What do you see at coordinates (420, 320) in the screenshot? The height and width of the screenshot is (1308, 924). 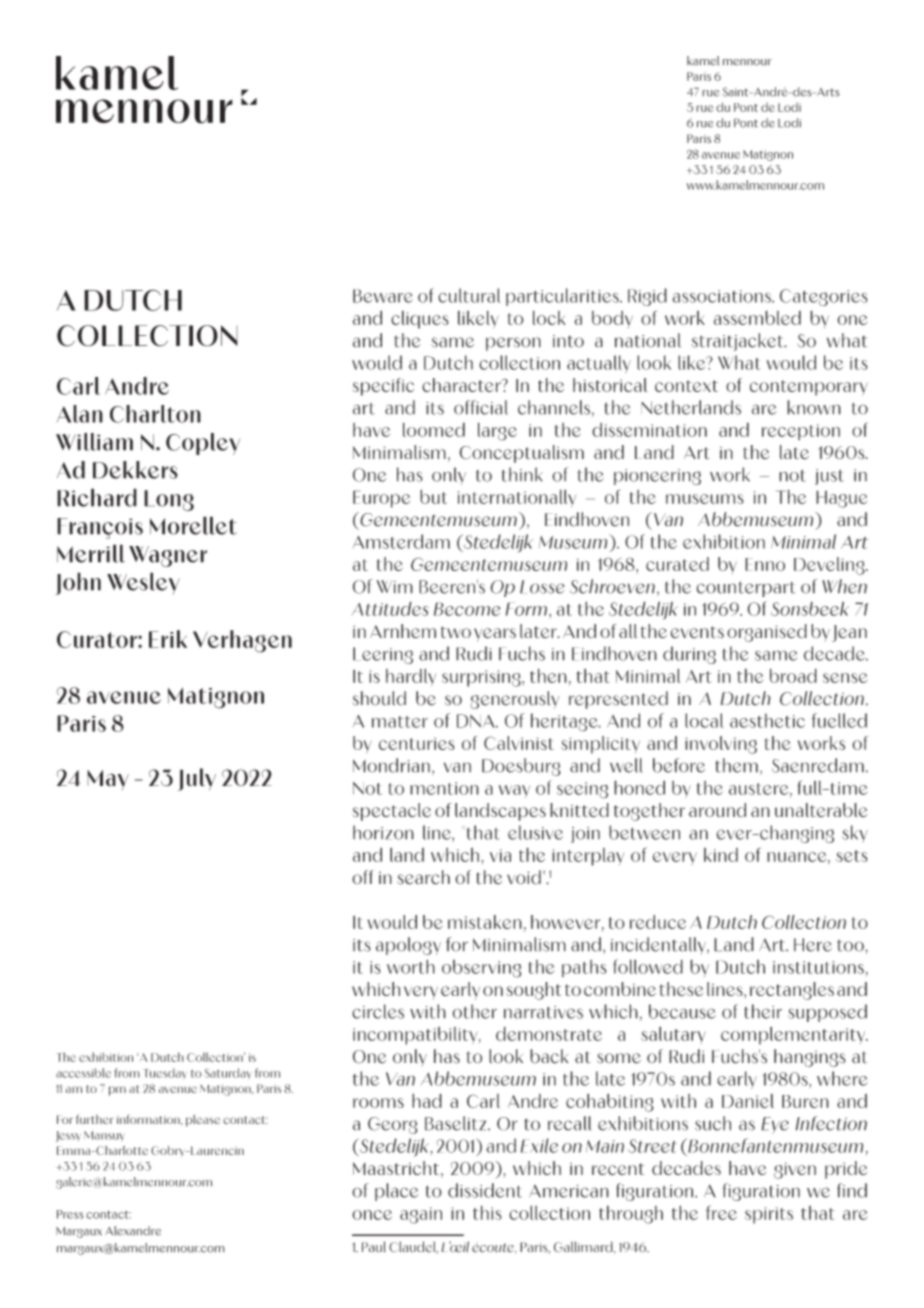 I see `cliques` at bounding box center [420, 320].
